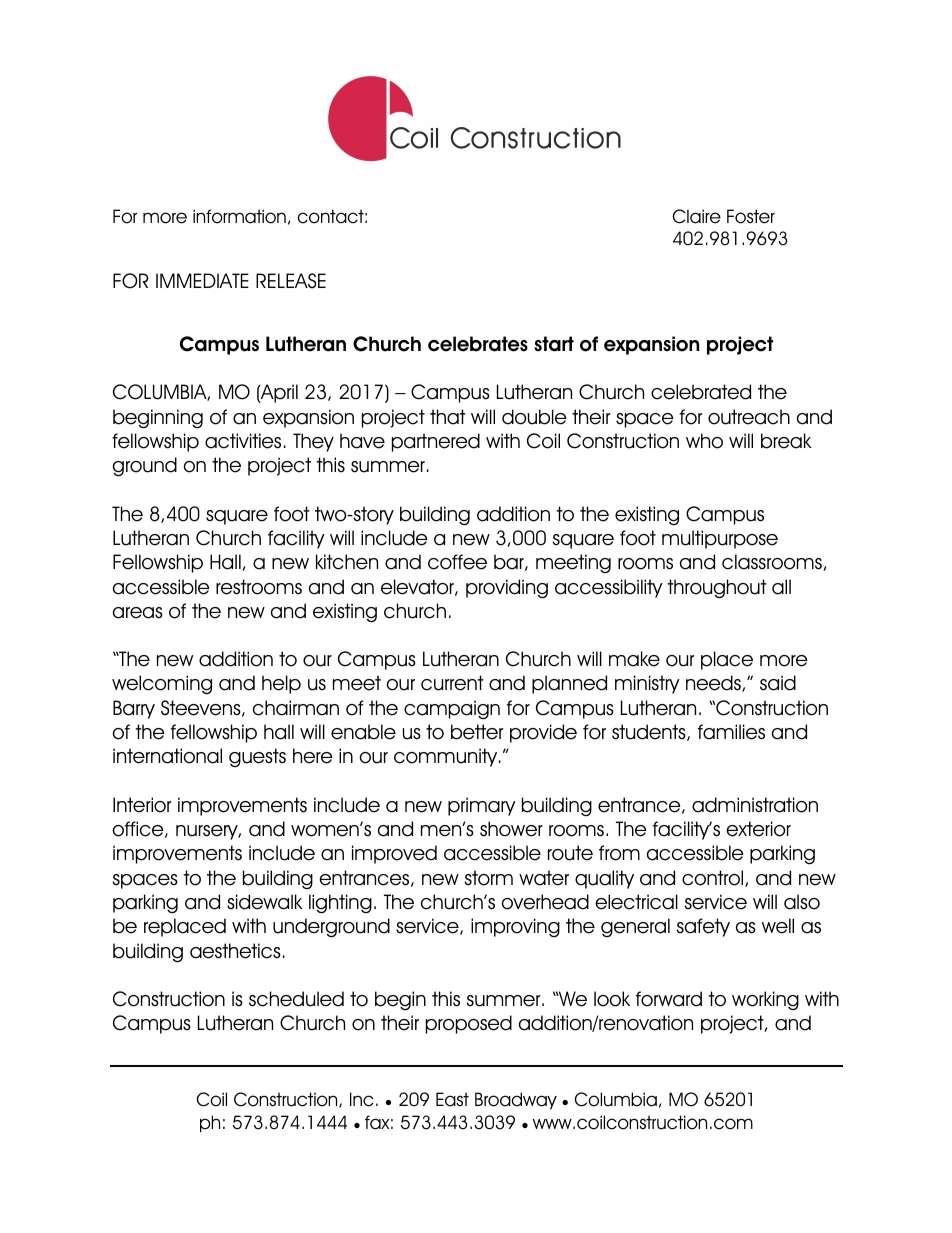  What do you see at coordinates (296, 999) in the page?
I see `scheduled` at bounding box center [296, 999].
